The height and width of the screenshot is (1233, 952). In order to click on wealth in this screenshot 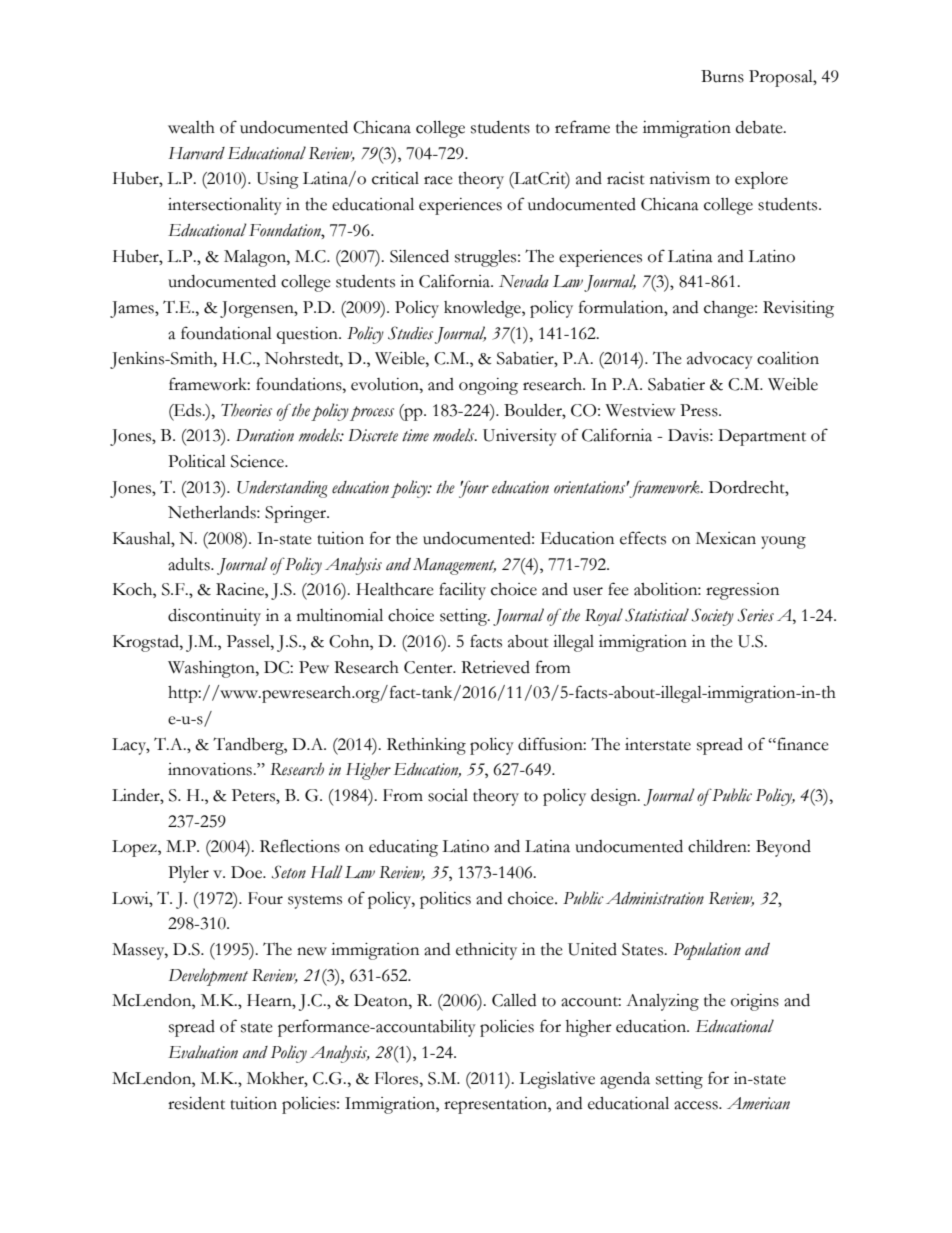, I will do `click(191, 127)`.
